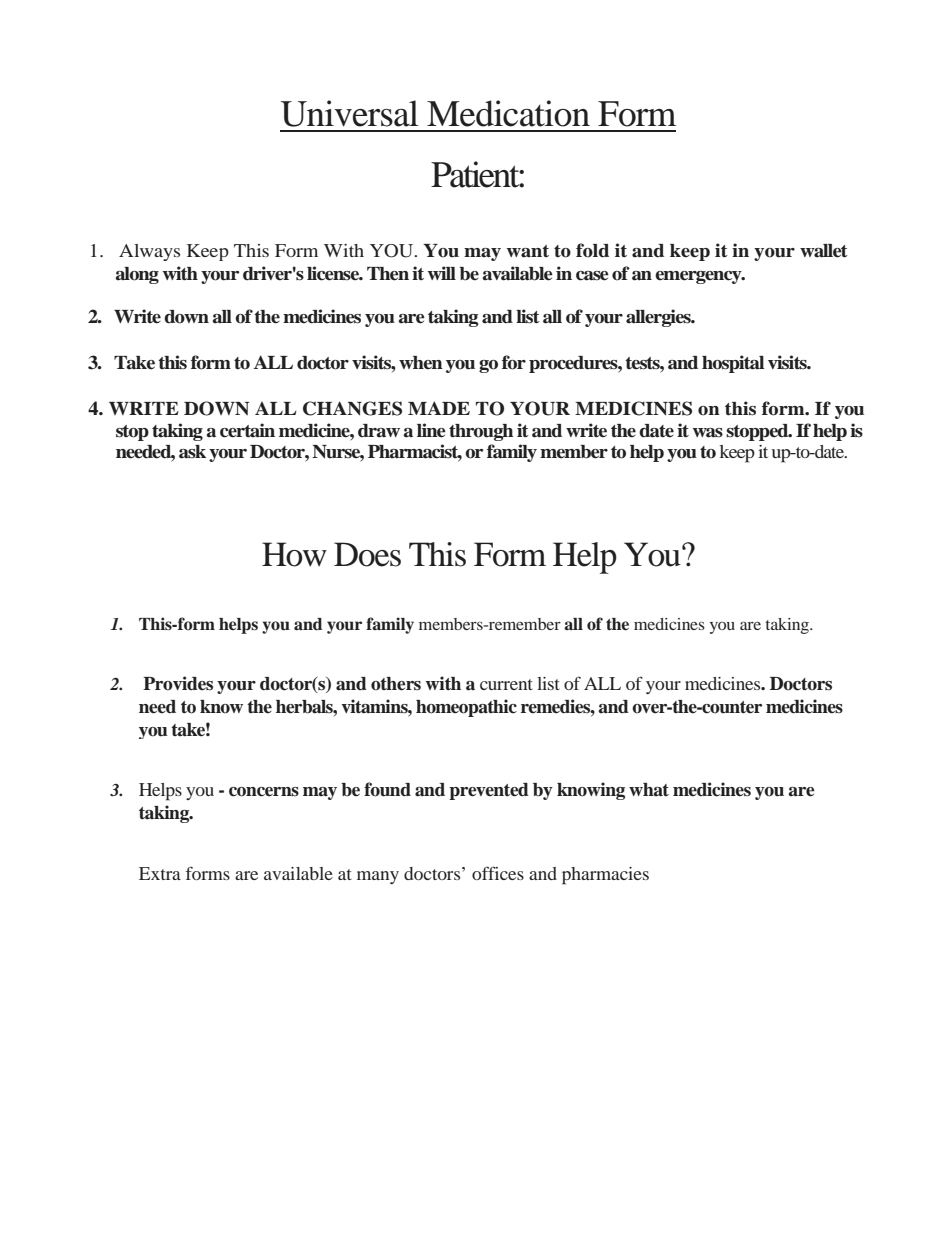 The image size is (952, 1233). I want to click on current, so click(506, 684).
